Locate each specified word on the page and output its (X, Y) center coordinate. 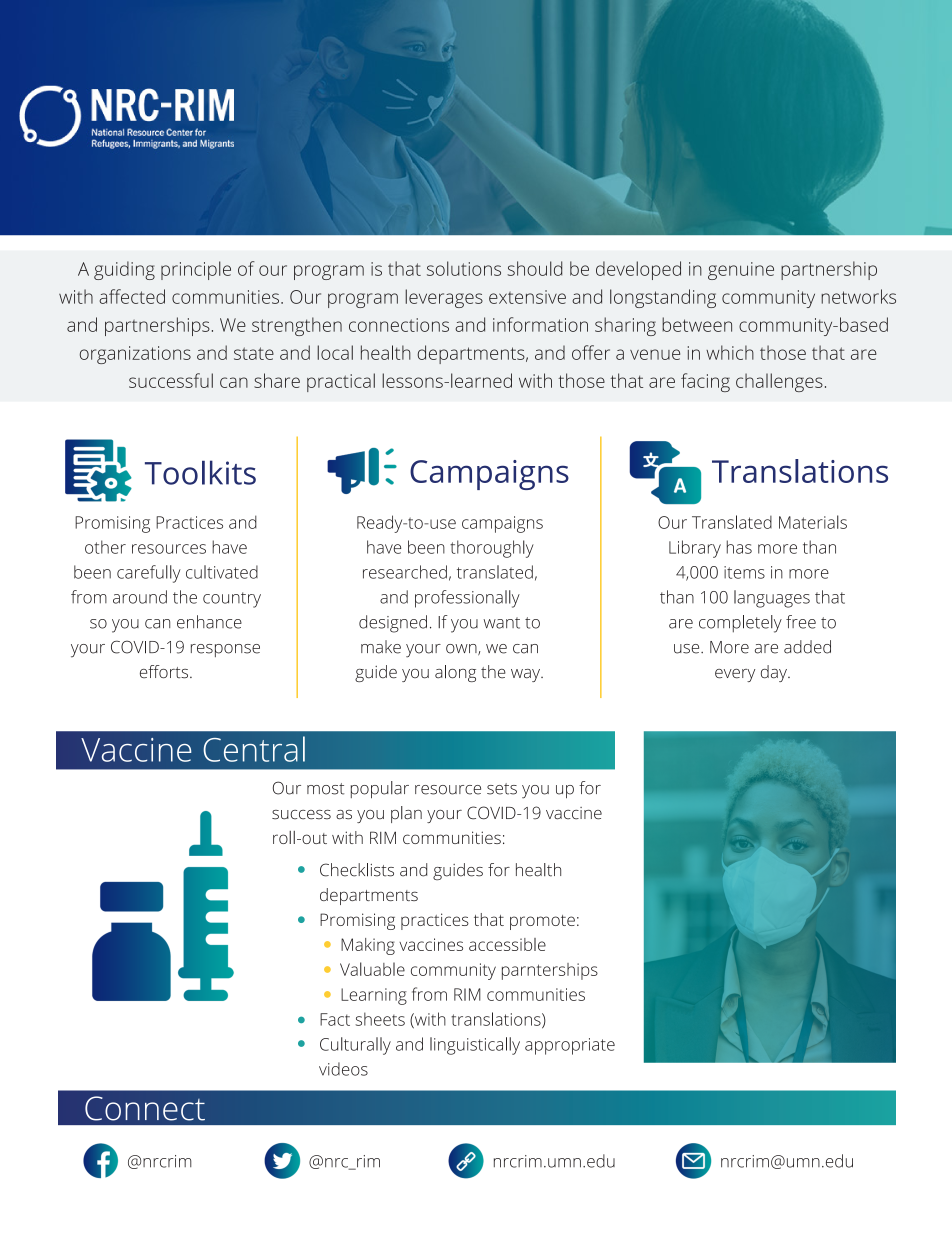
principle (196, 270)
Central (254, 749)
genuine (741, 271)
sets (502, 789)
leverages (444, 298)
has (739, 547)
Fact (335, 1019)
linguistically (475, 1046)
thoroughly (492, 549)
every (735, 675)
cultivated (222, 572)
